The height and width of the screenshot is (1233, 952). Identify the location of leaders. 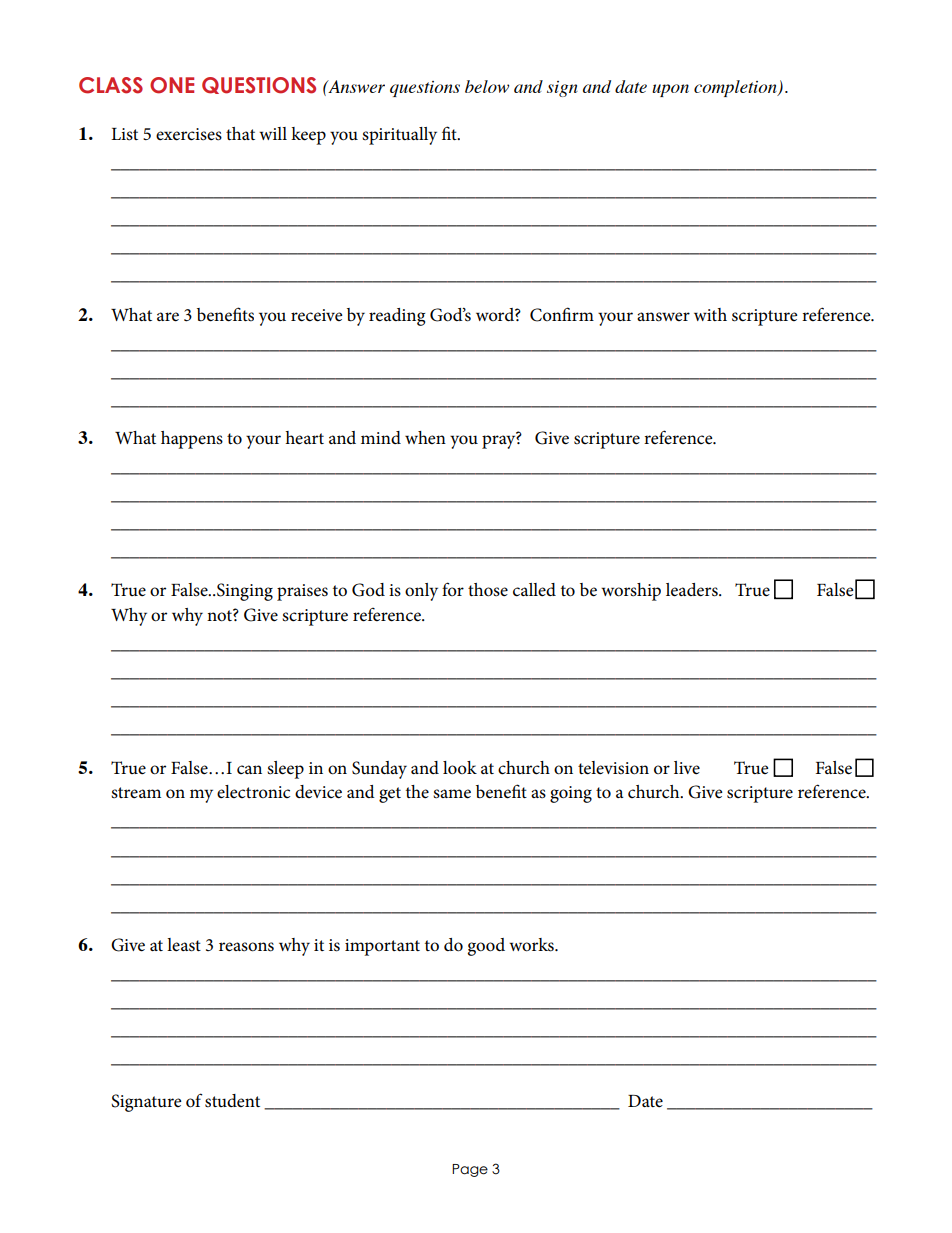
(693, 590).
